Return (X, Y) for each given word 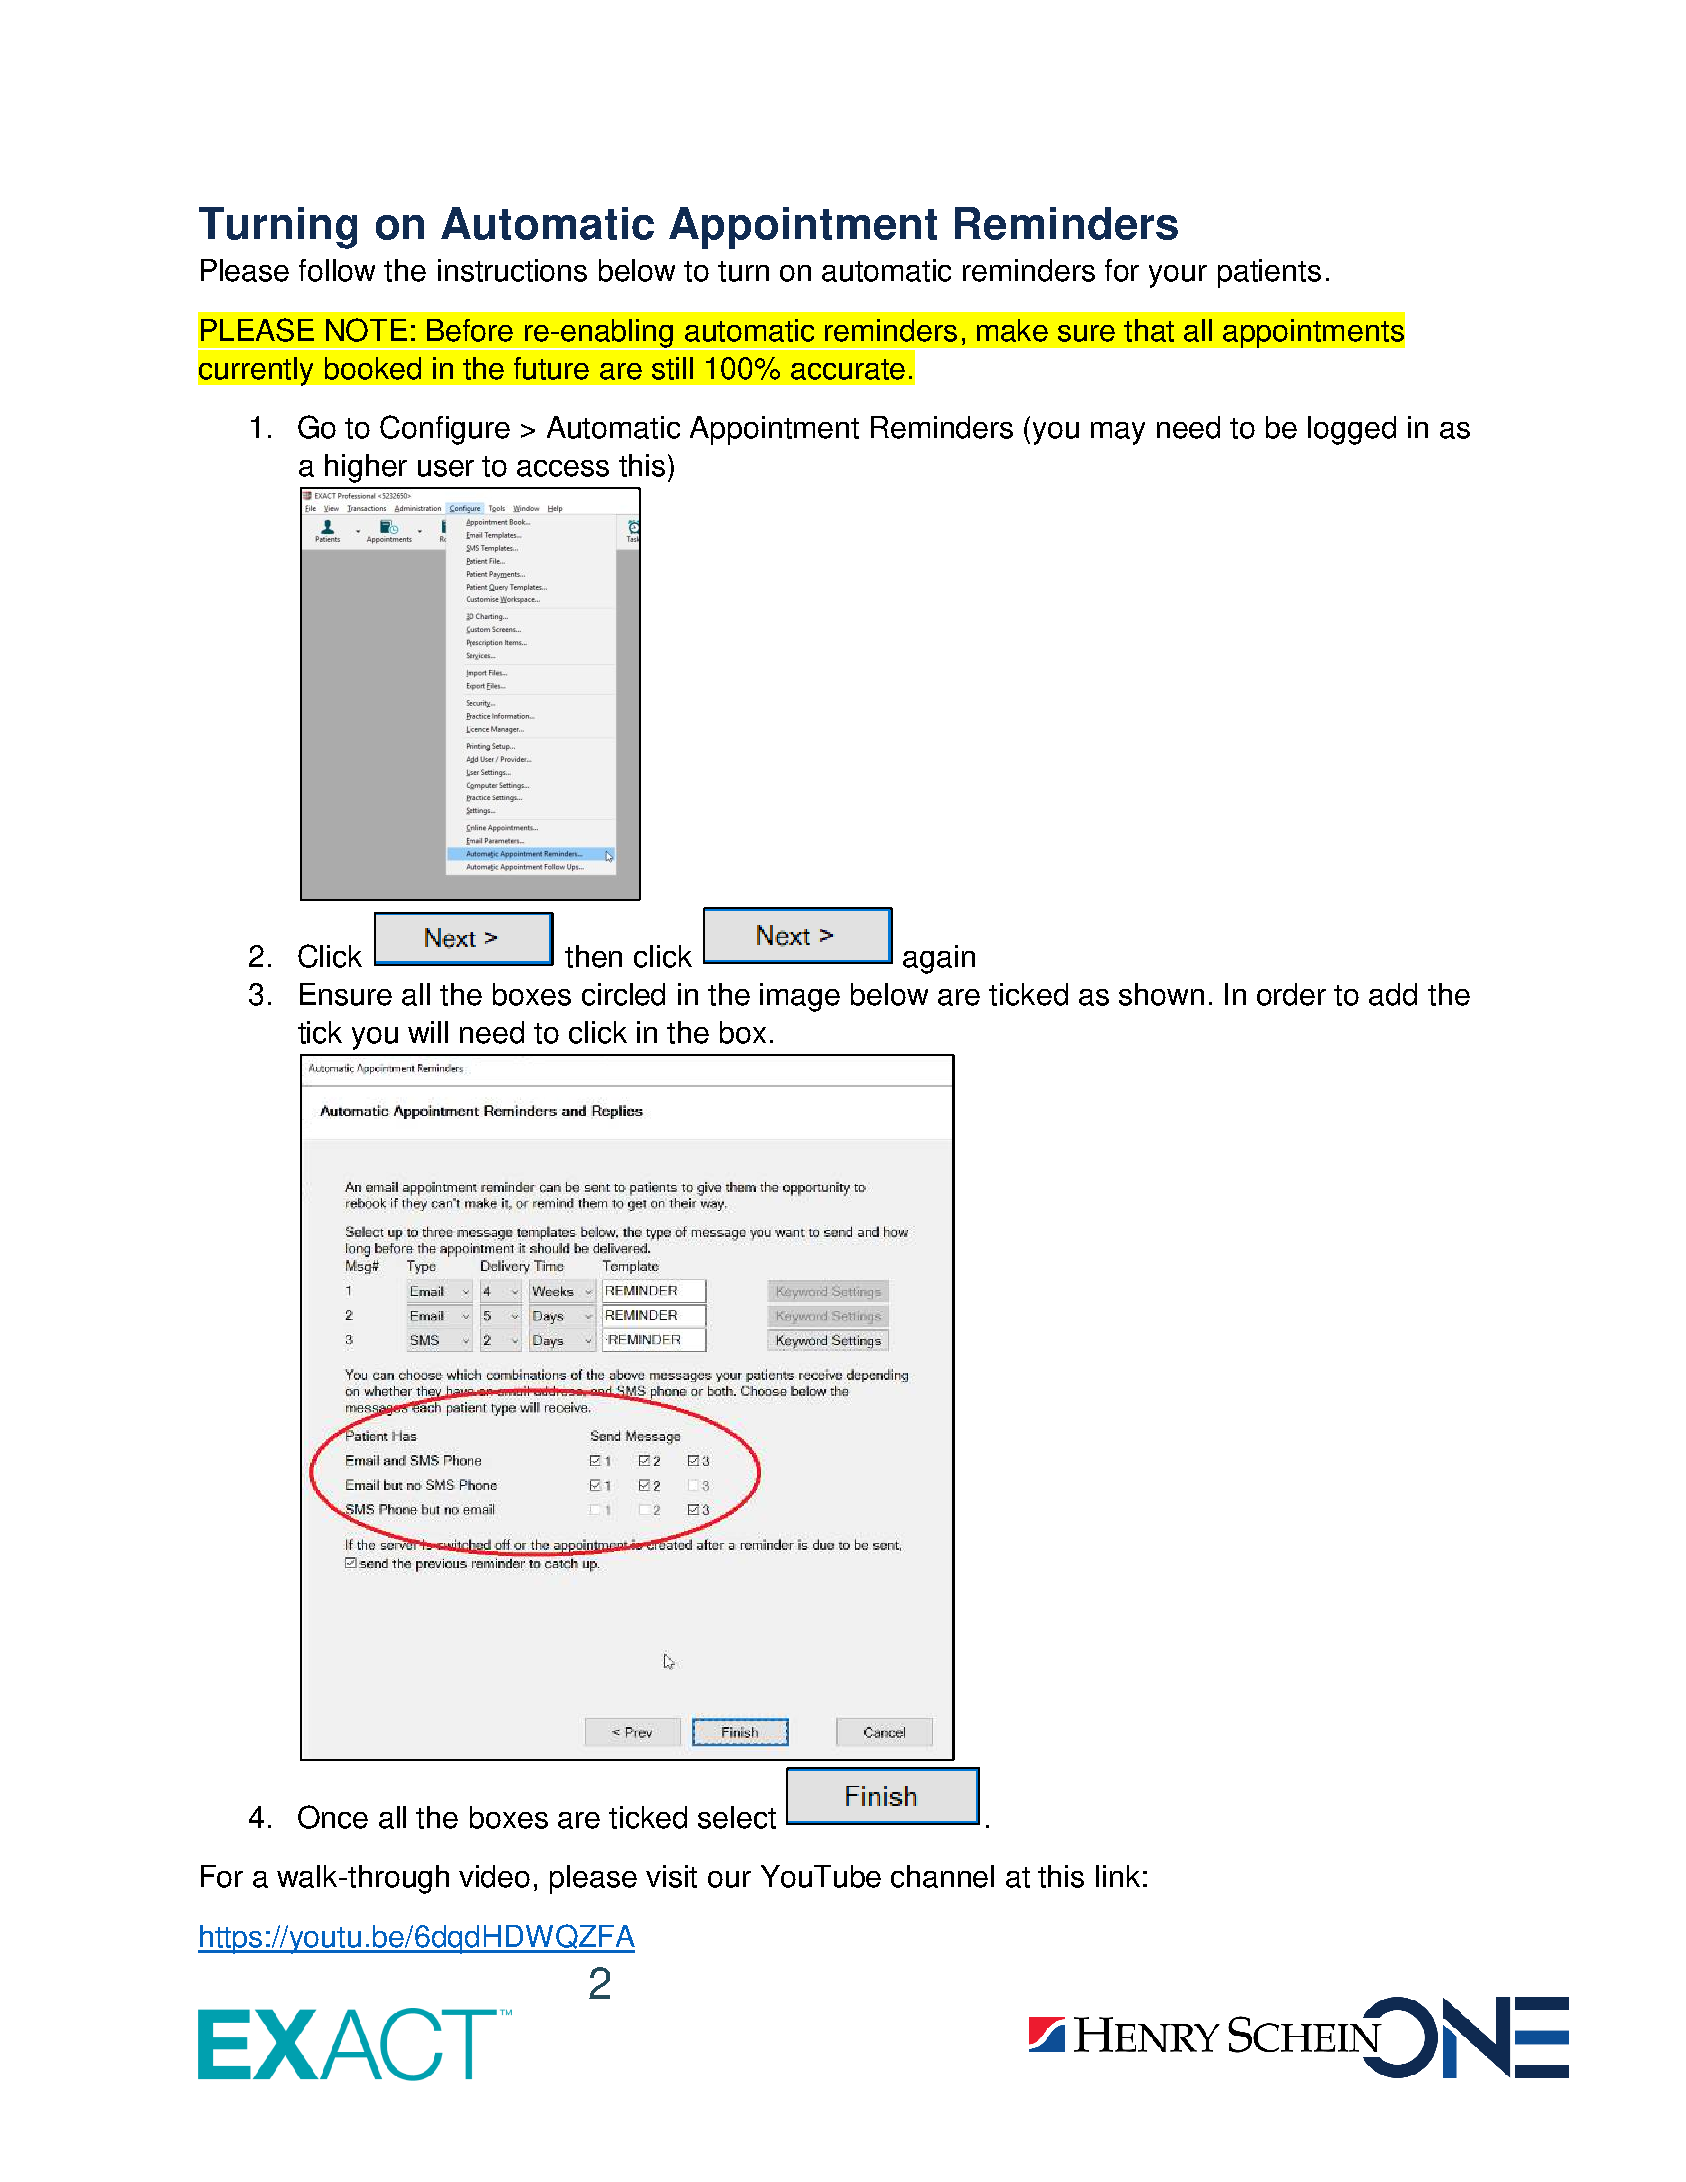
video (494, 1876)
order (1291, 994)
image (800, 997)
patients (1269, 273)
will (428, 1032)
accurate (848, 369)
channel (942, 1876)
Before (470, 330)
